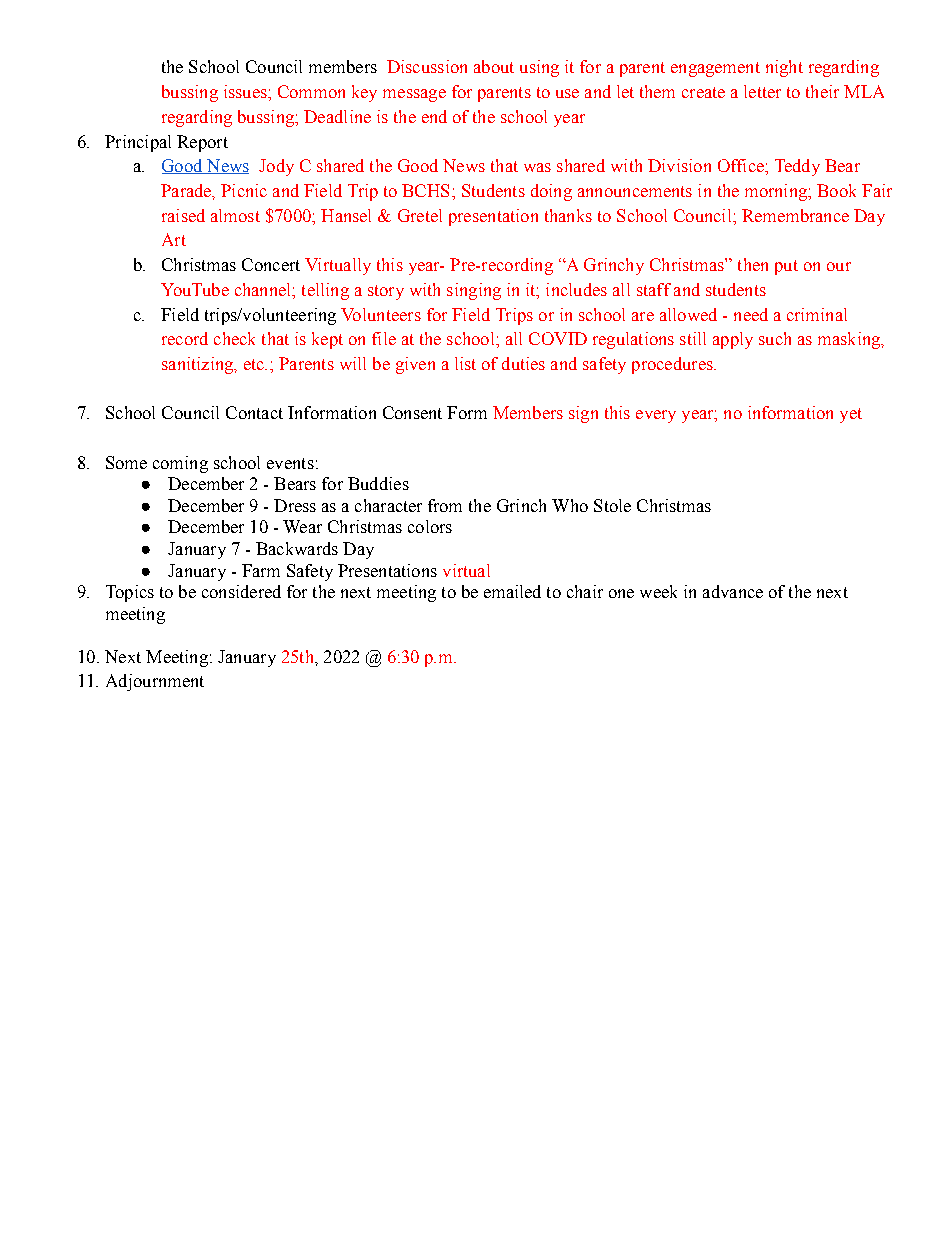 The image size is (952, 1233). I want to click on letter, so click(762, 91).
